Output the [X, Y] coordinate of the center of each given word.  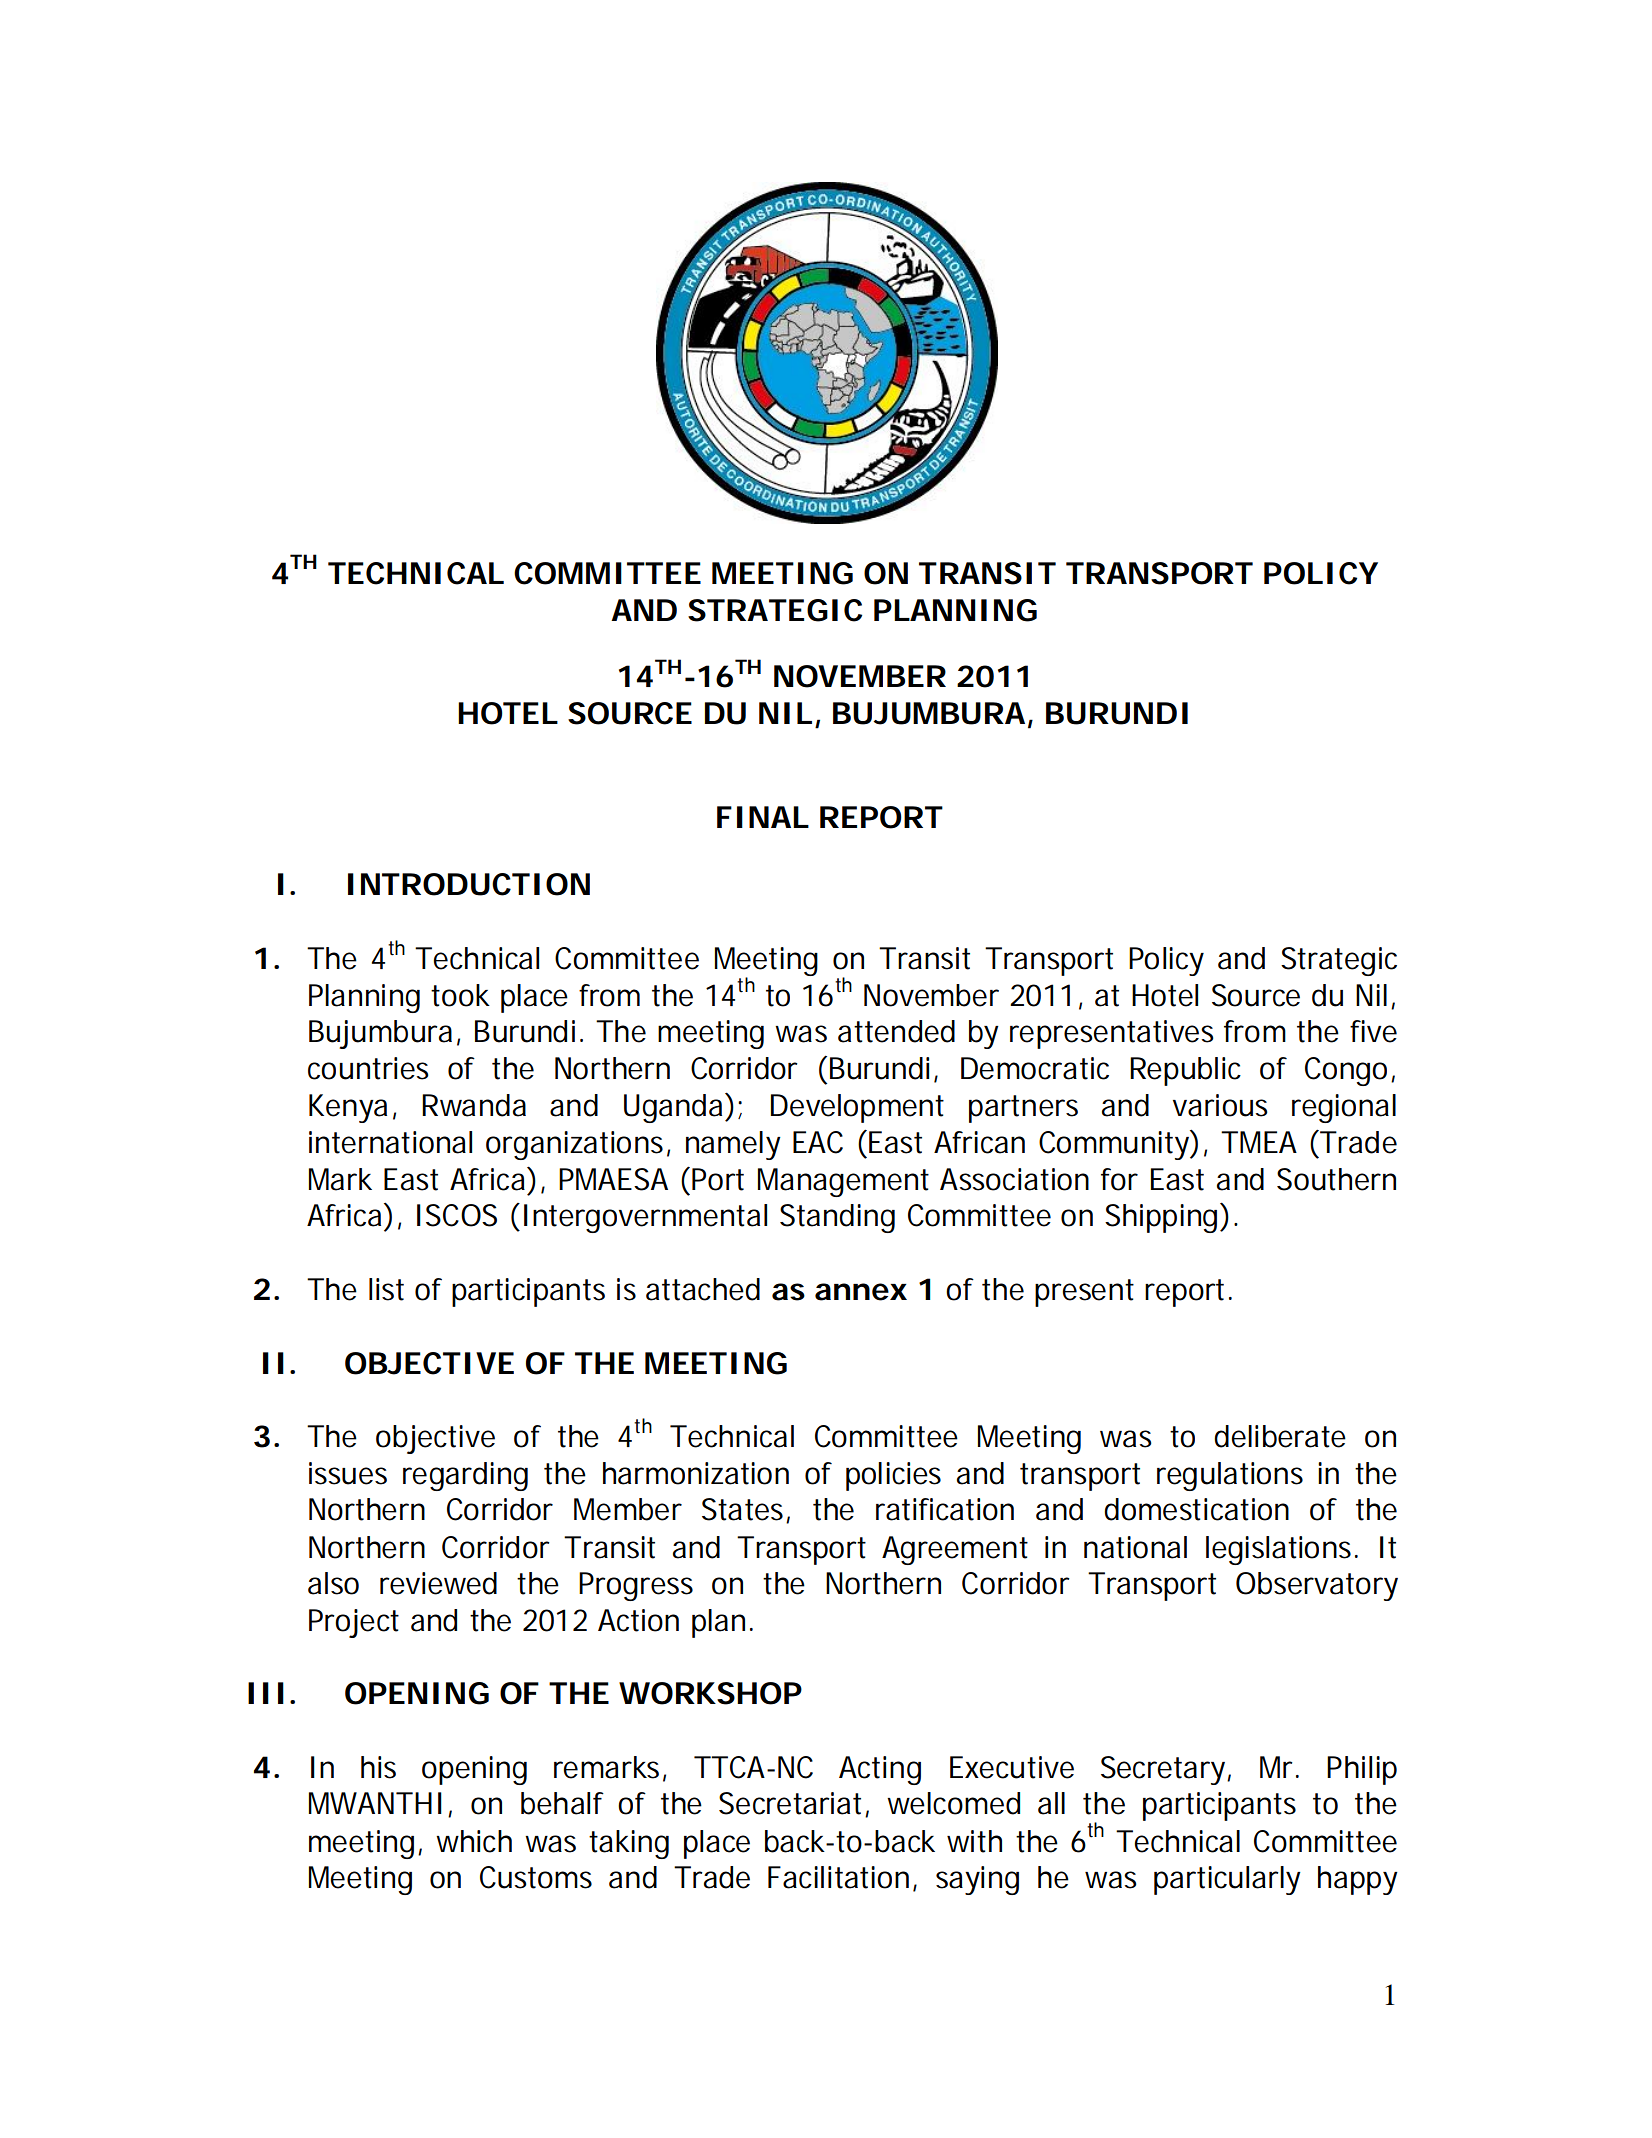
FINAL [763, 817]
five [1373, 1031]
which [474, 1841]
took [460, 995]
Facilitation [838, 1877]
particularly [1227, 1880]
